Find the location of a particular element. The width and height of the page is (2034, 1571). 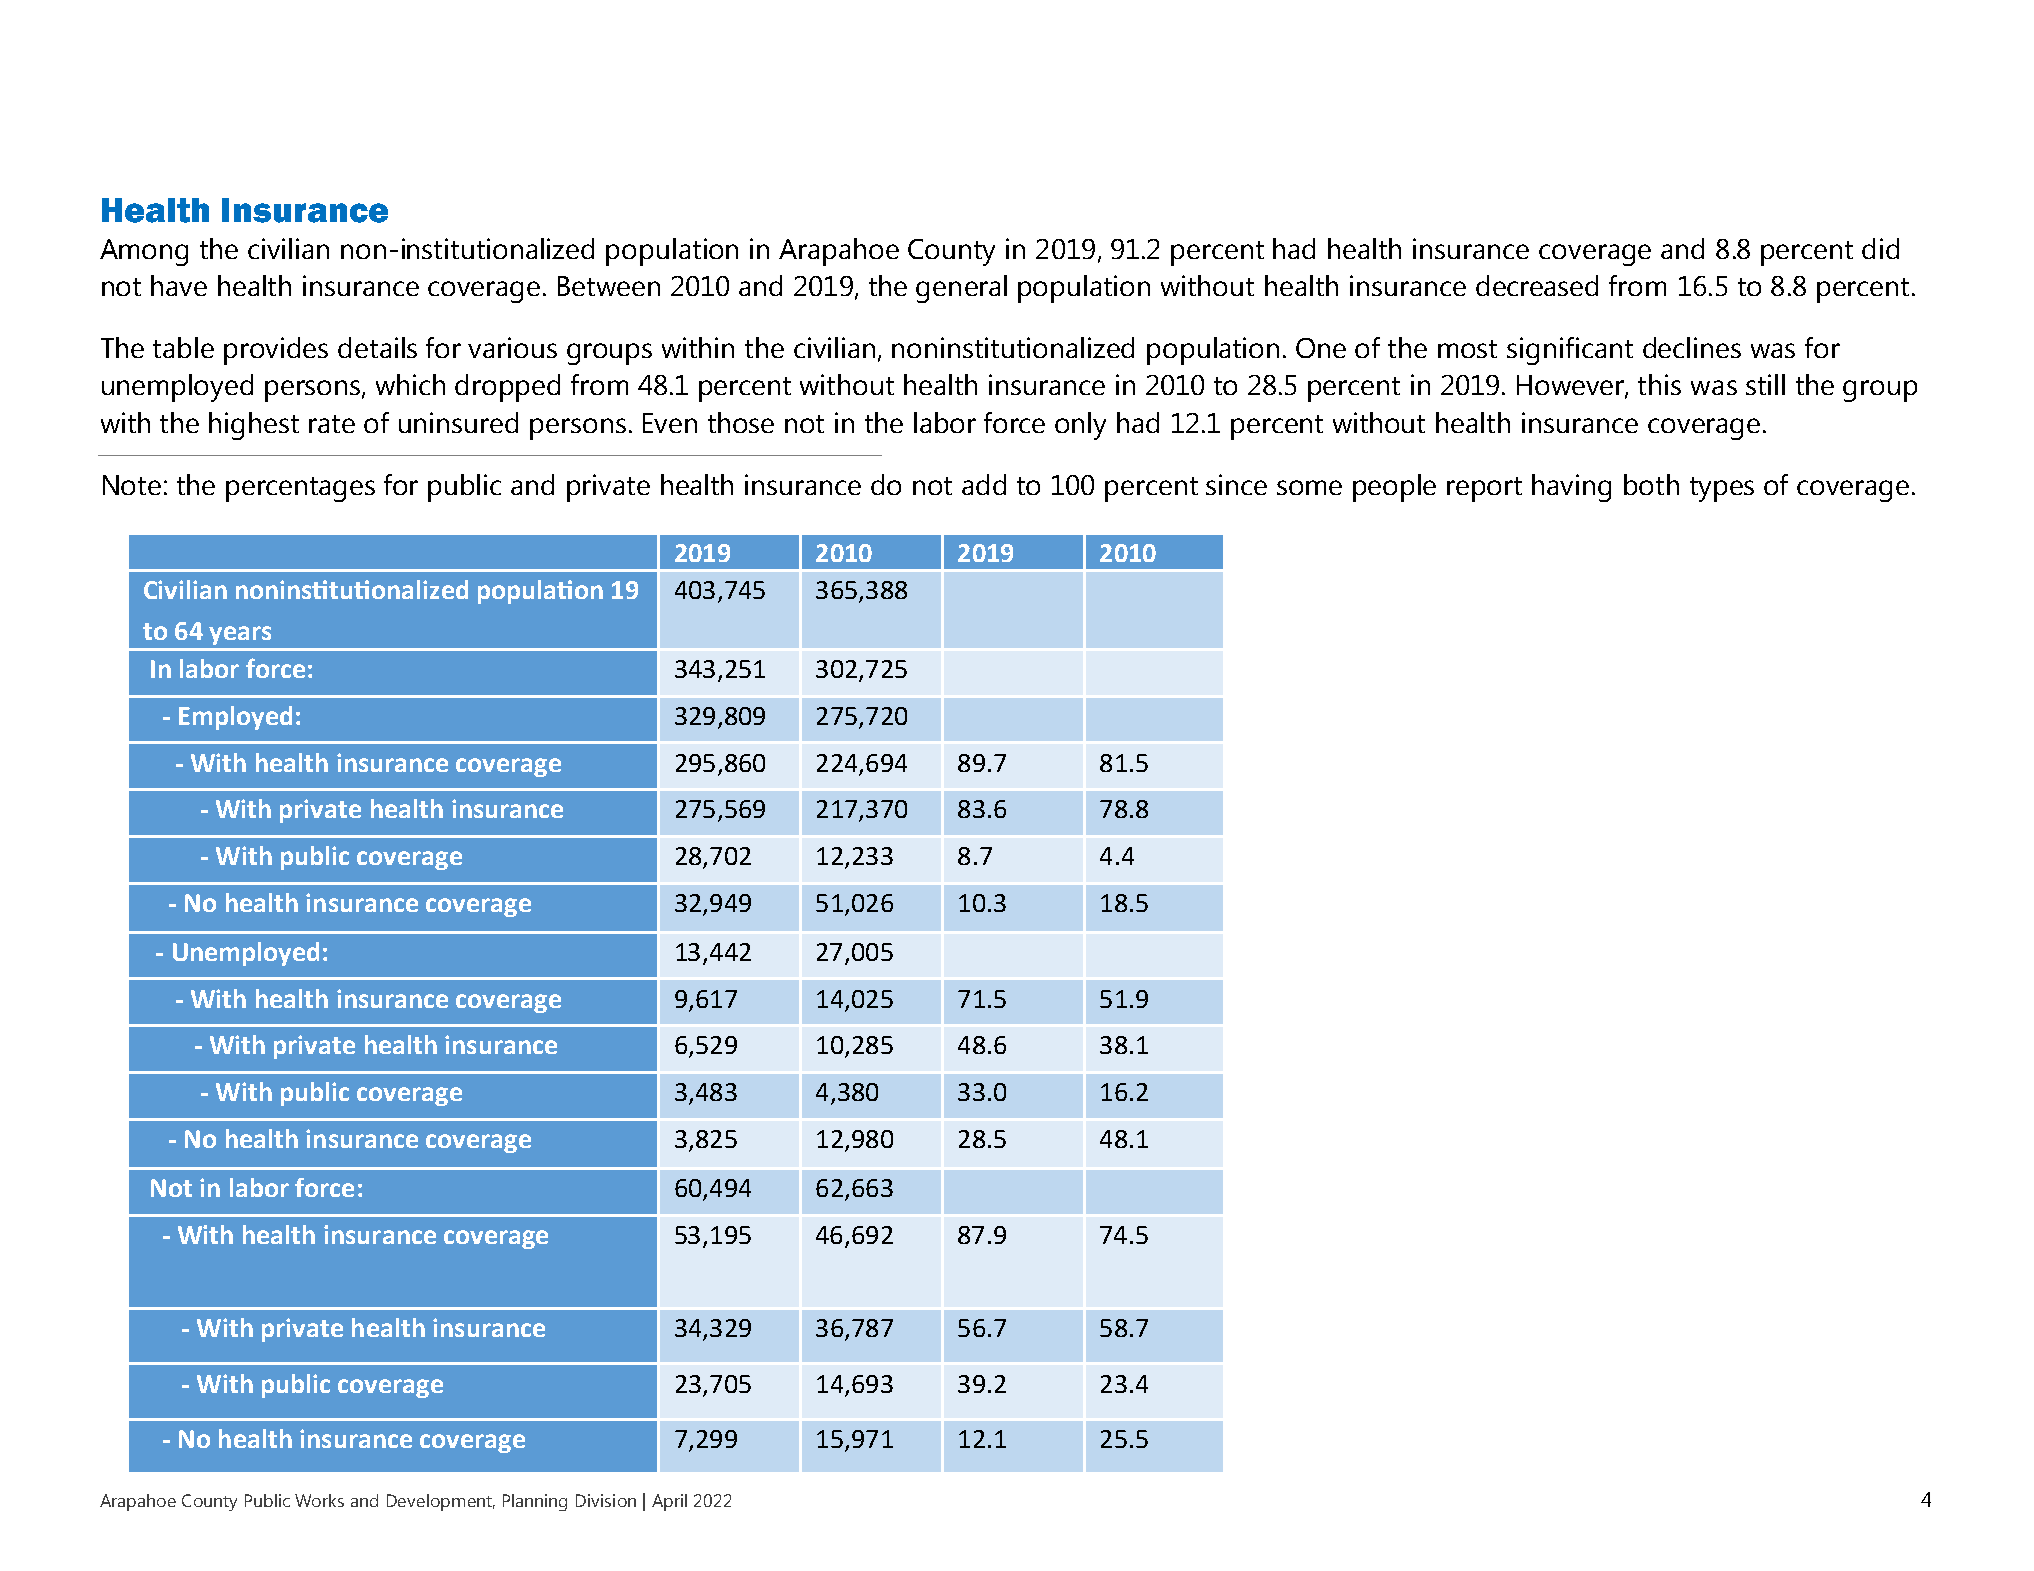

types is located at coordinates (1722, 489).
